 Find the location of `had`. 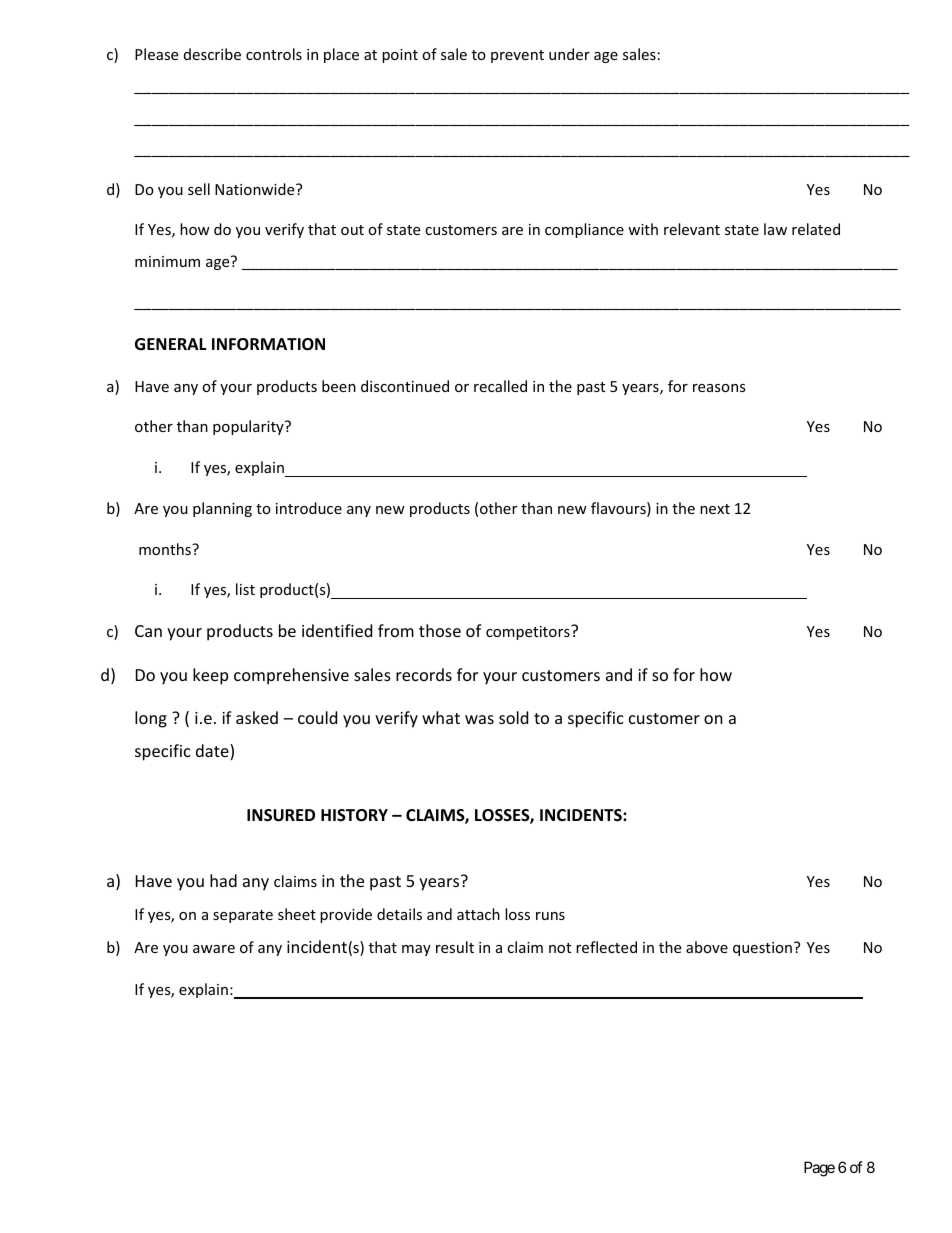

had is located at coordinates (223, 880).
